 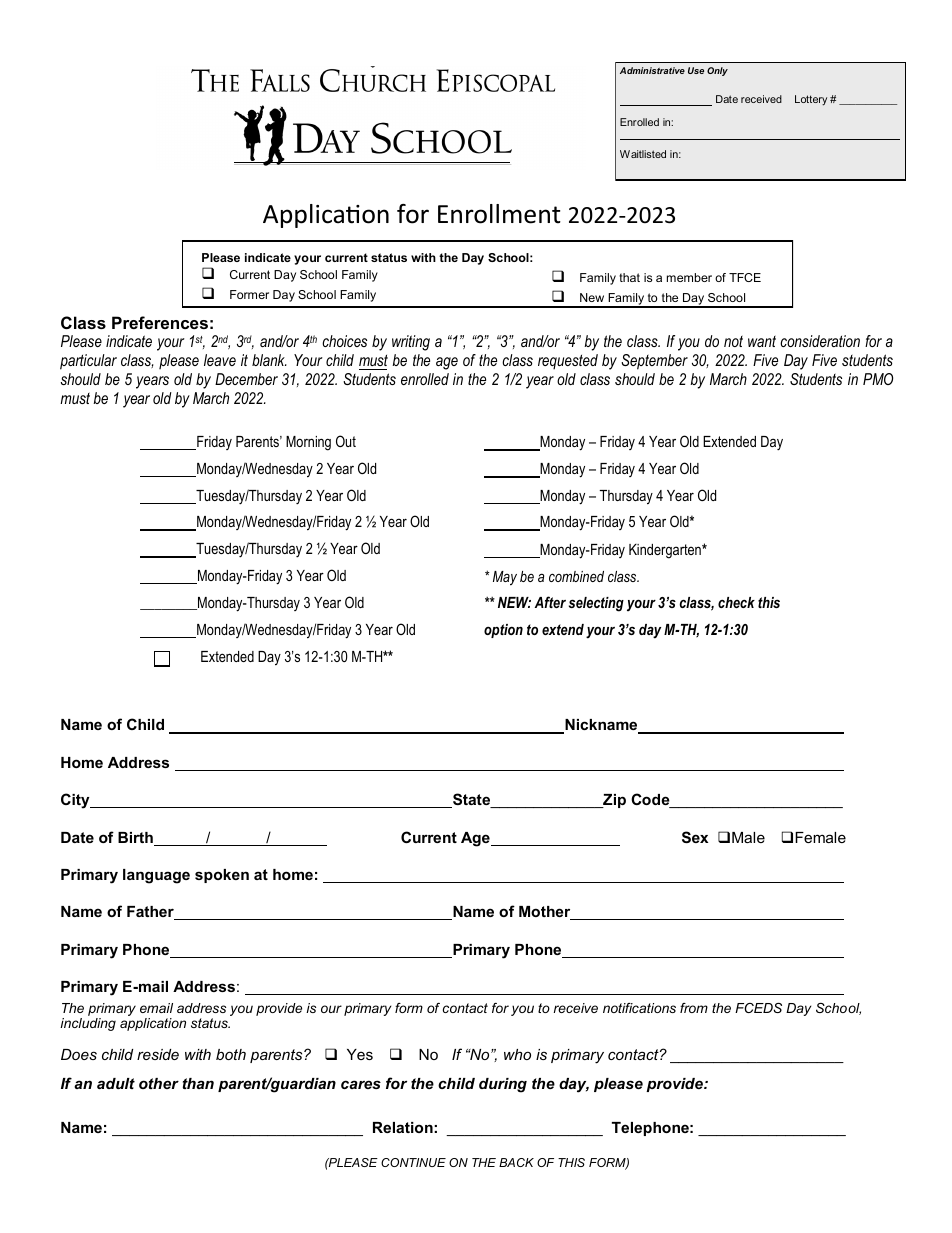 What do you see at coordinates (160, 322) in the document?
I see `Preferences` at bounding box center [160, 322].
